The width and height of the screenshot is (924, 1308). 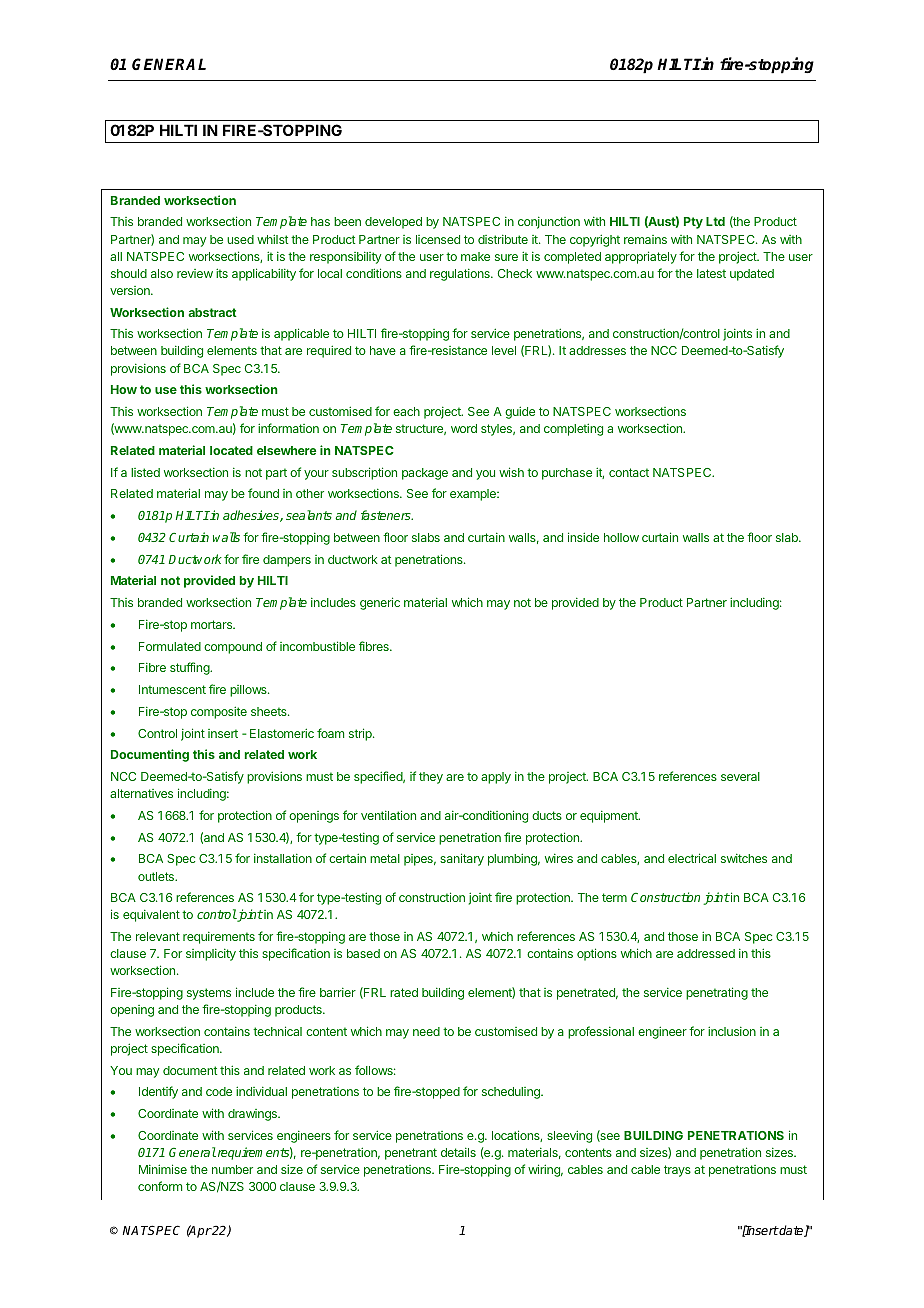 I want to click on licensed, so click(x=438, y=239).
